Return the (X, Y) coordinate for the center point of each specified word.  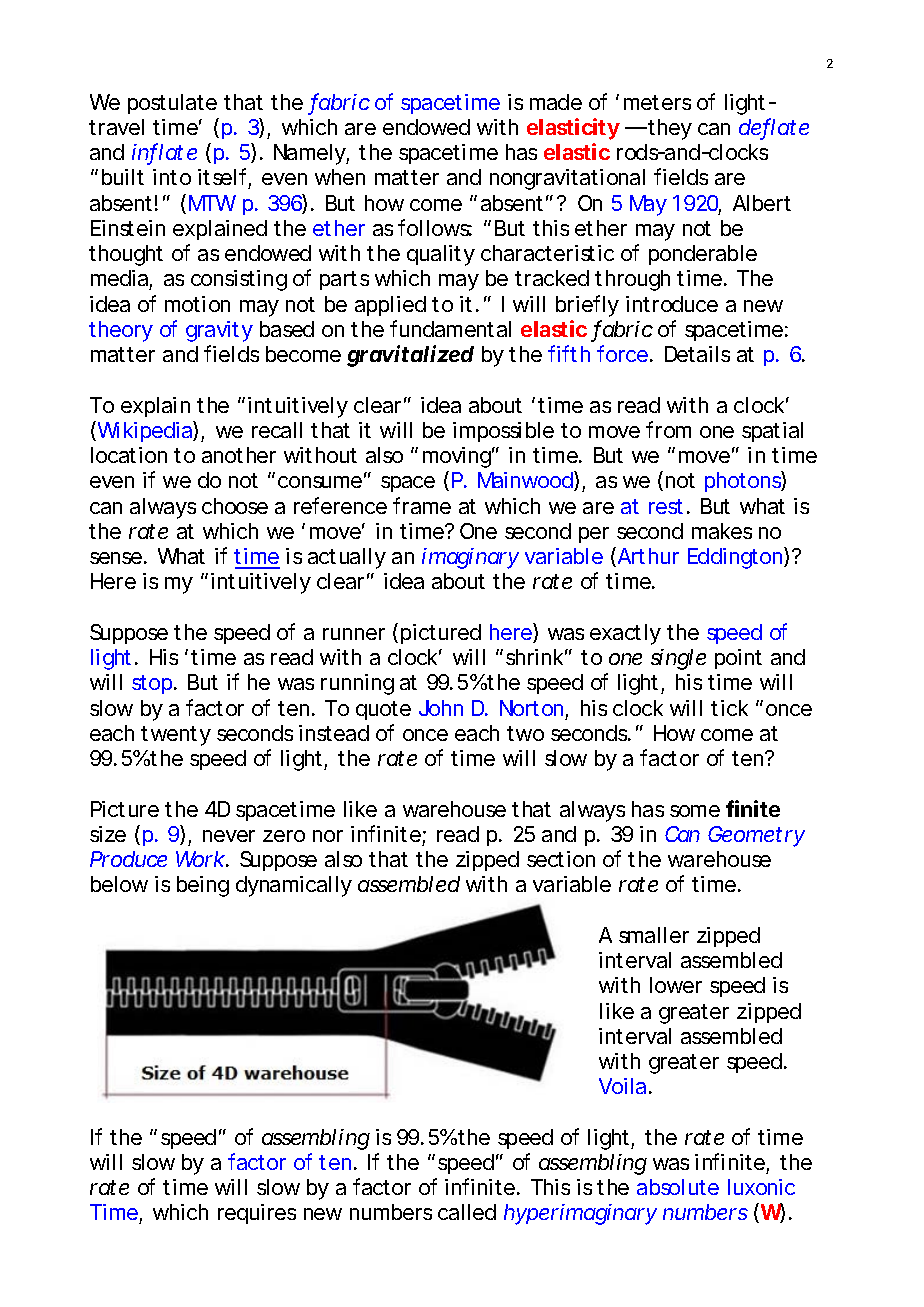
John (441, 708)
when (340, 177)
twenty (175, 736)
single (678, 659)
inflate (164, 153)
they (669, 129)
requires (257, 1214)
